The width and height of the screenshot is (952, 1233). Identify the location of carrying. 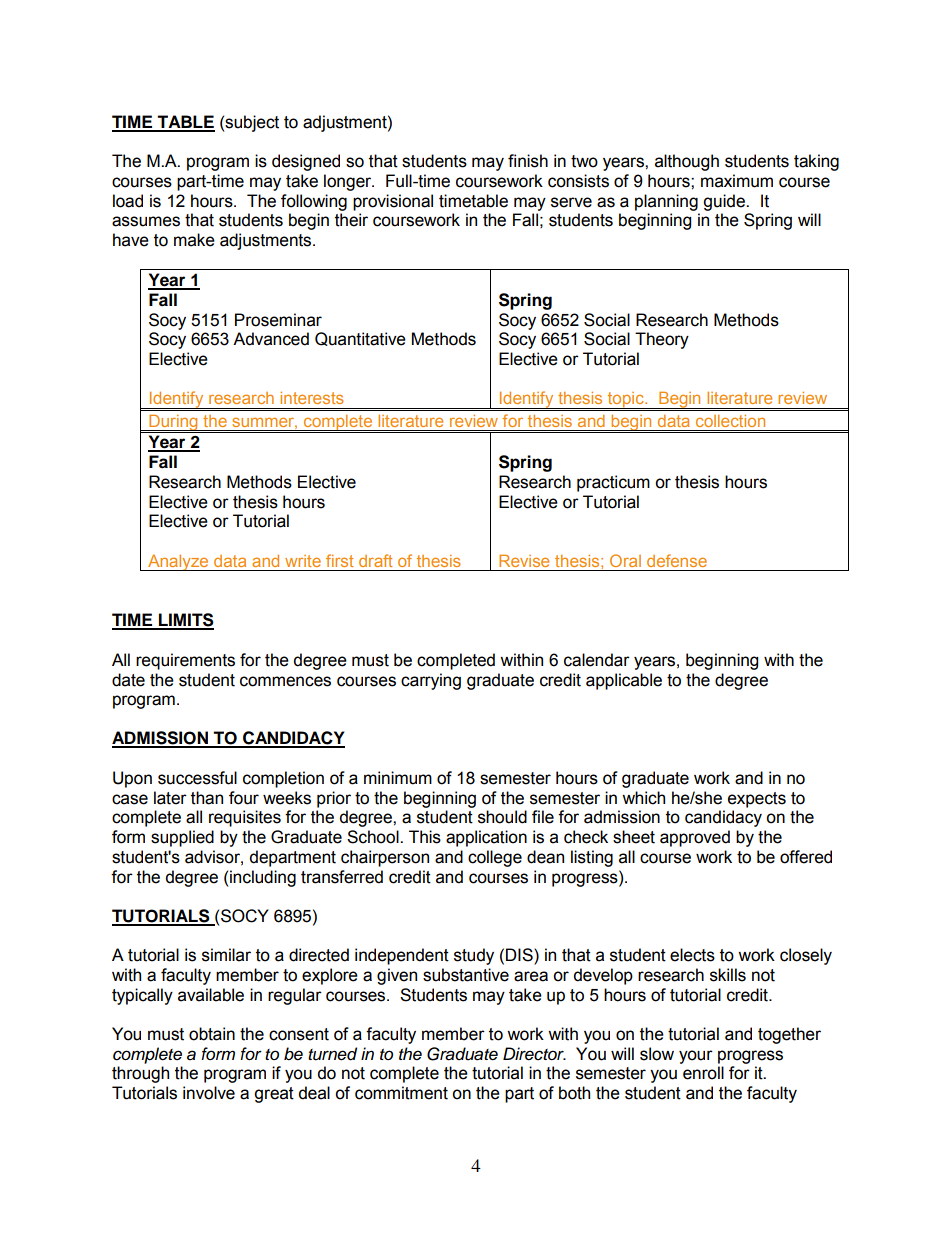
(431, 681).
